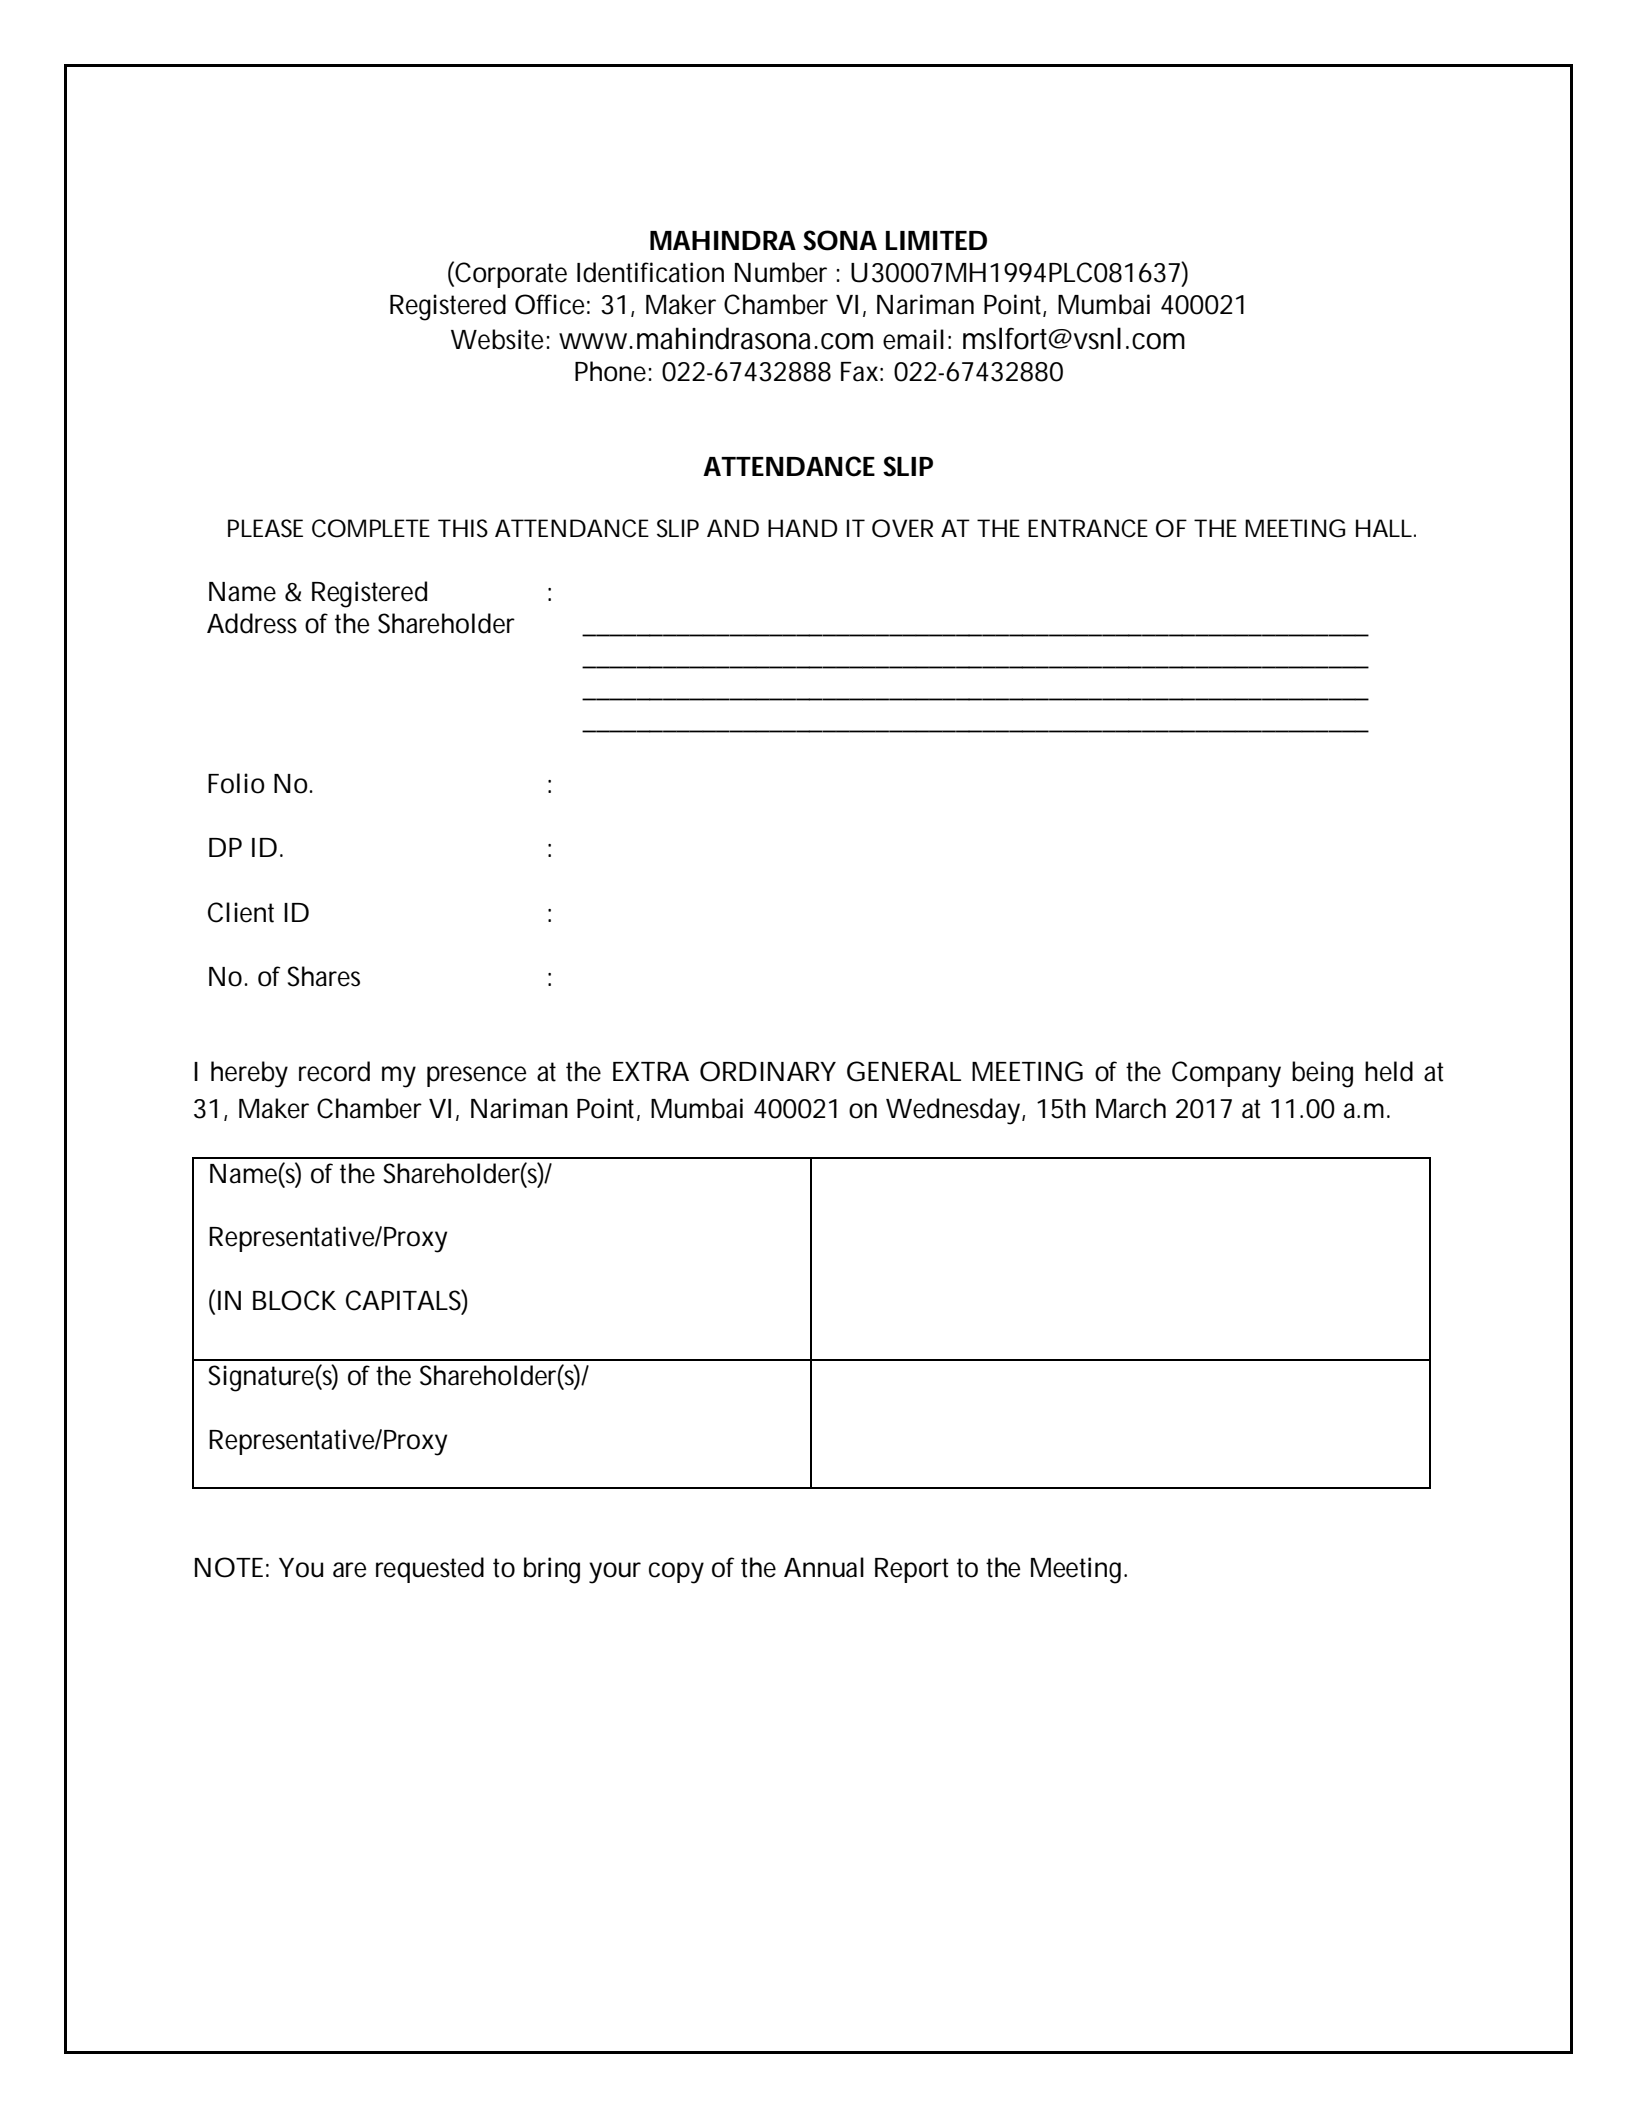 This screenshot has width=1637, height=2118. What do you see at coordinates (324, 976) in the screenshot?
I see `Shares` at bounding box center [324, 976].
